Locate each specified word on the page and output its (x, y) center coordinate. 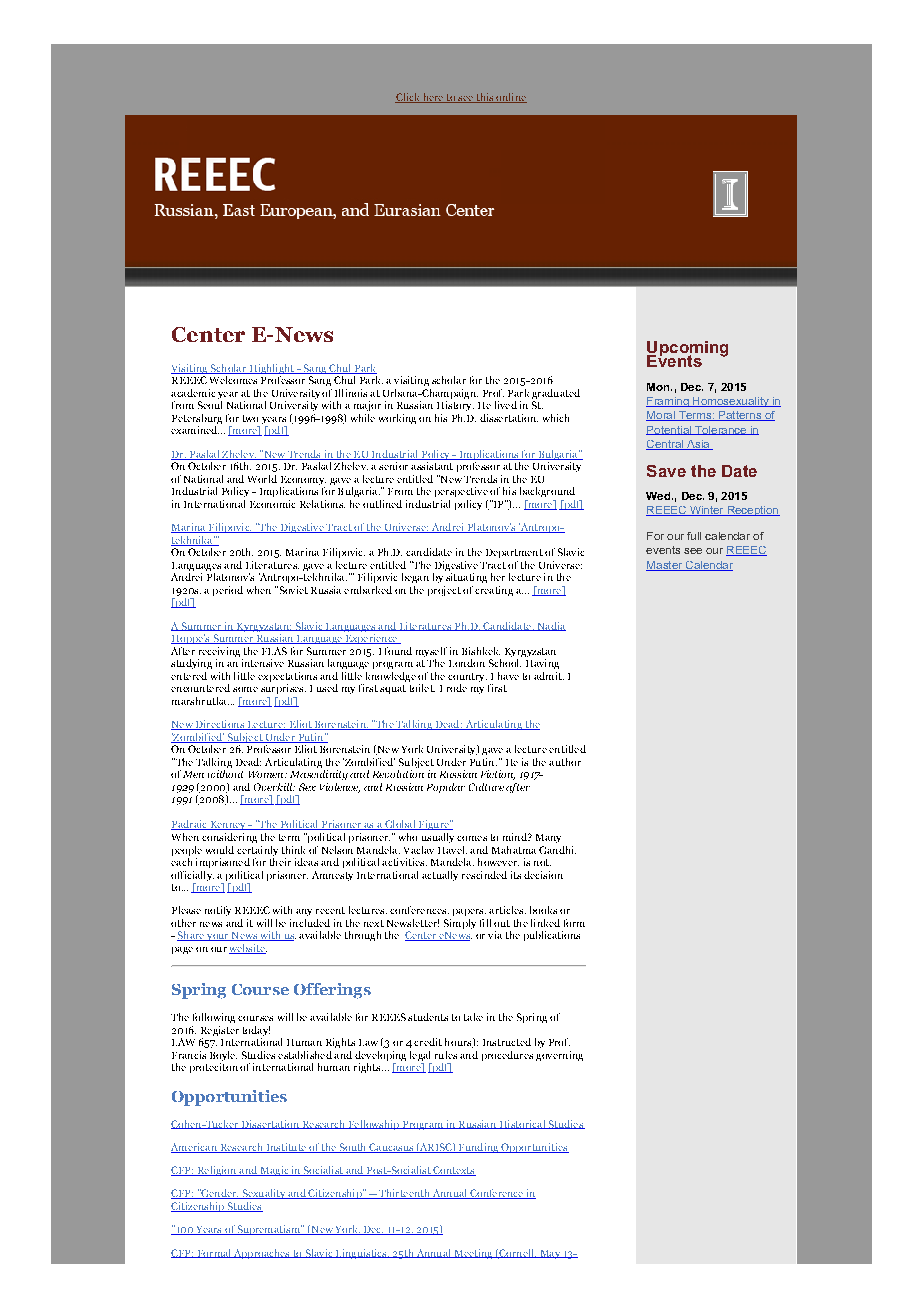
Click (408, 98)
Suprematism (269, 1230)
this (484, 98)
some (245, 689)
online (510, 98)
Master (665, 566)
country (467, 679)
